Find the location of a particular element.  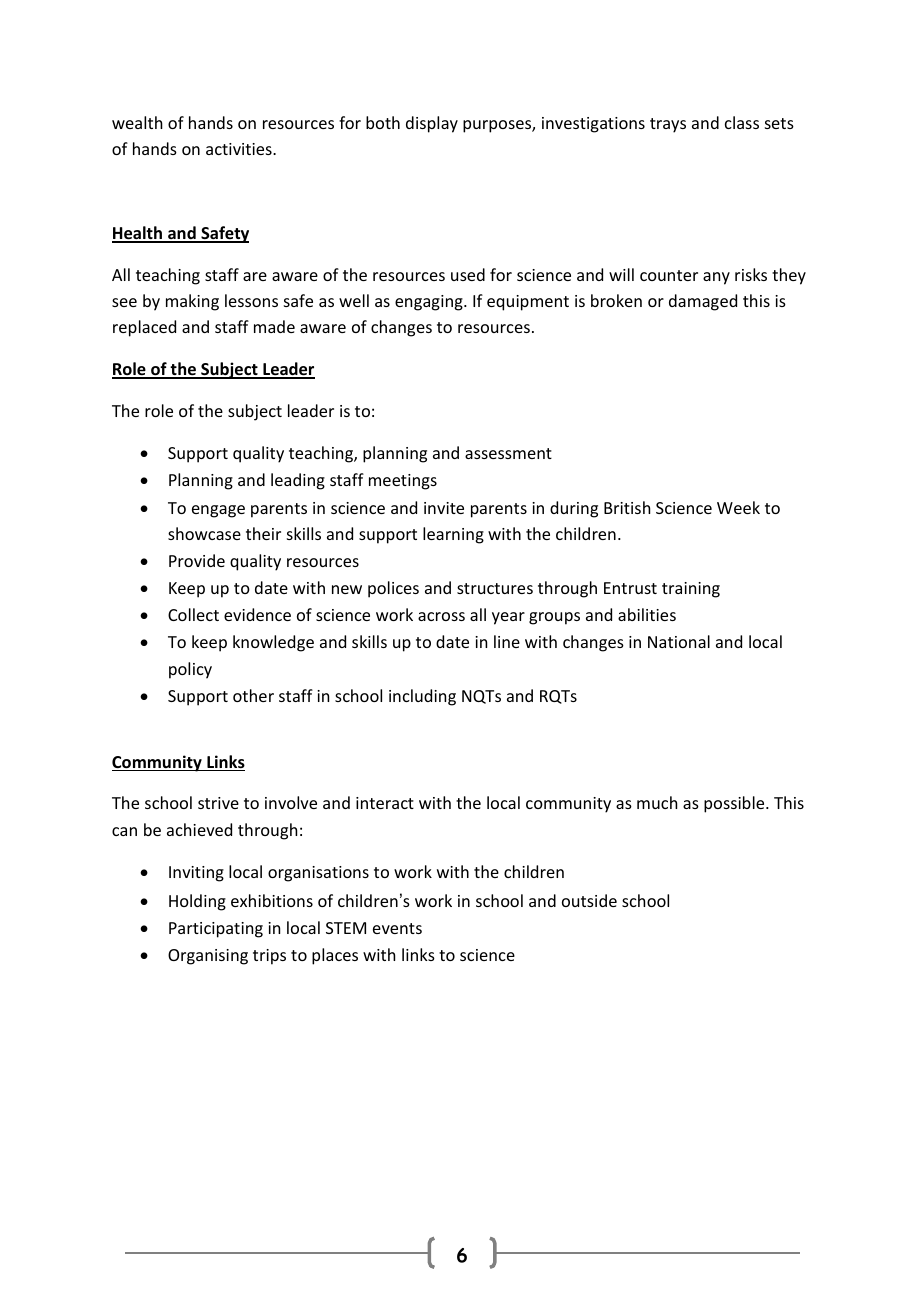

engage is located at coordinates (218, 511).
